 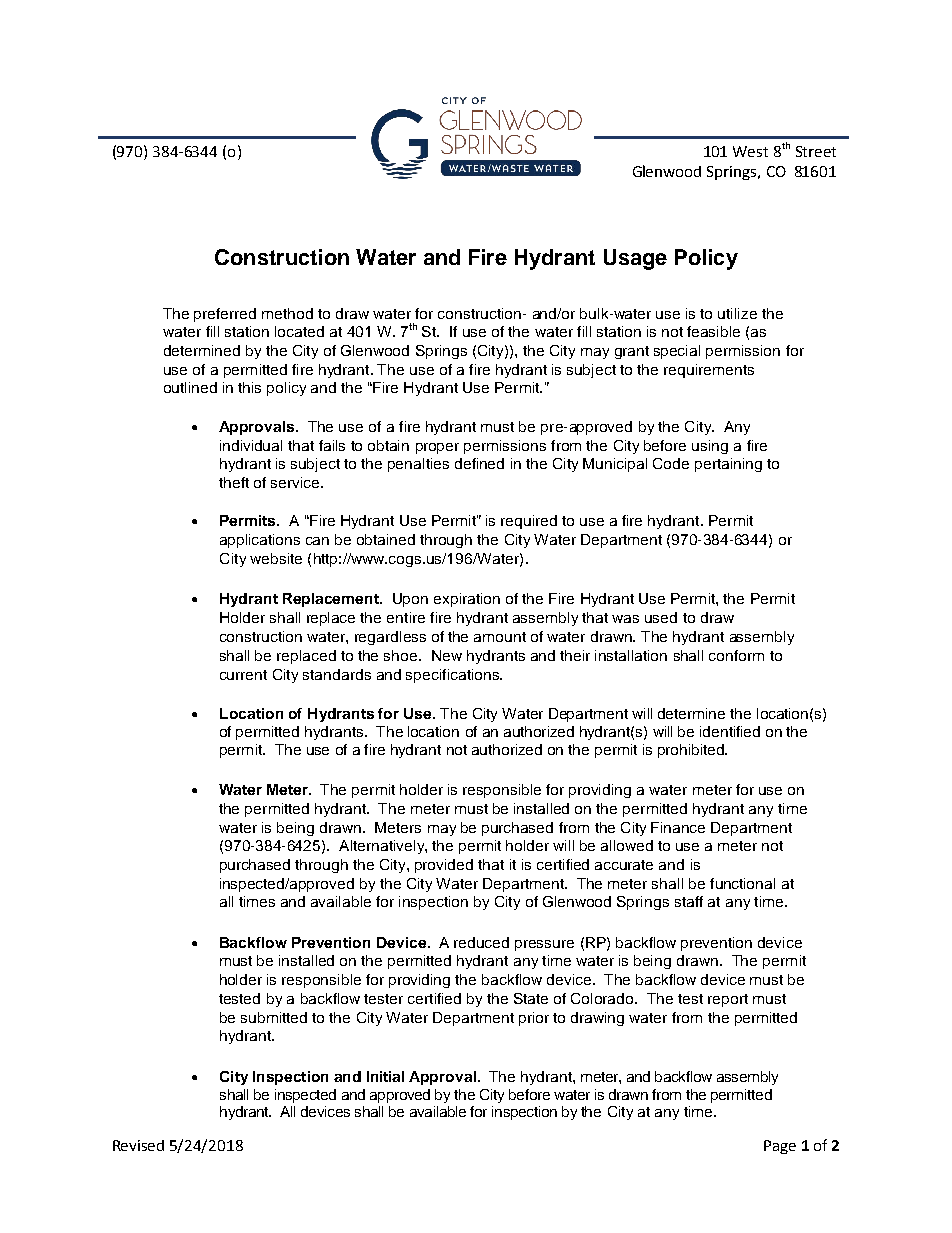 I want to click on preferred, so click(x=225, y=315).
